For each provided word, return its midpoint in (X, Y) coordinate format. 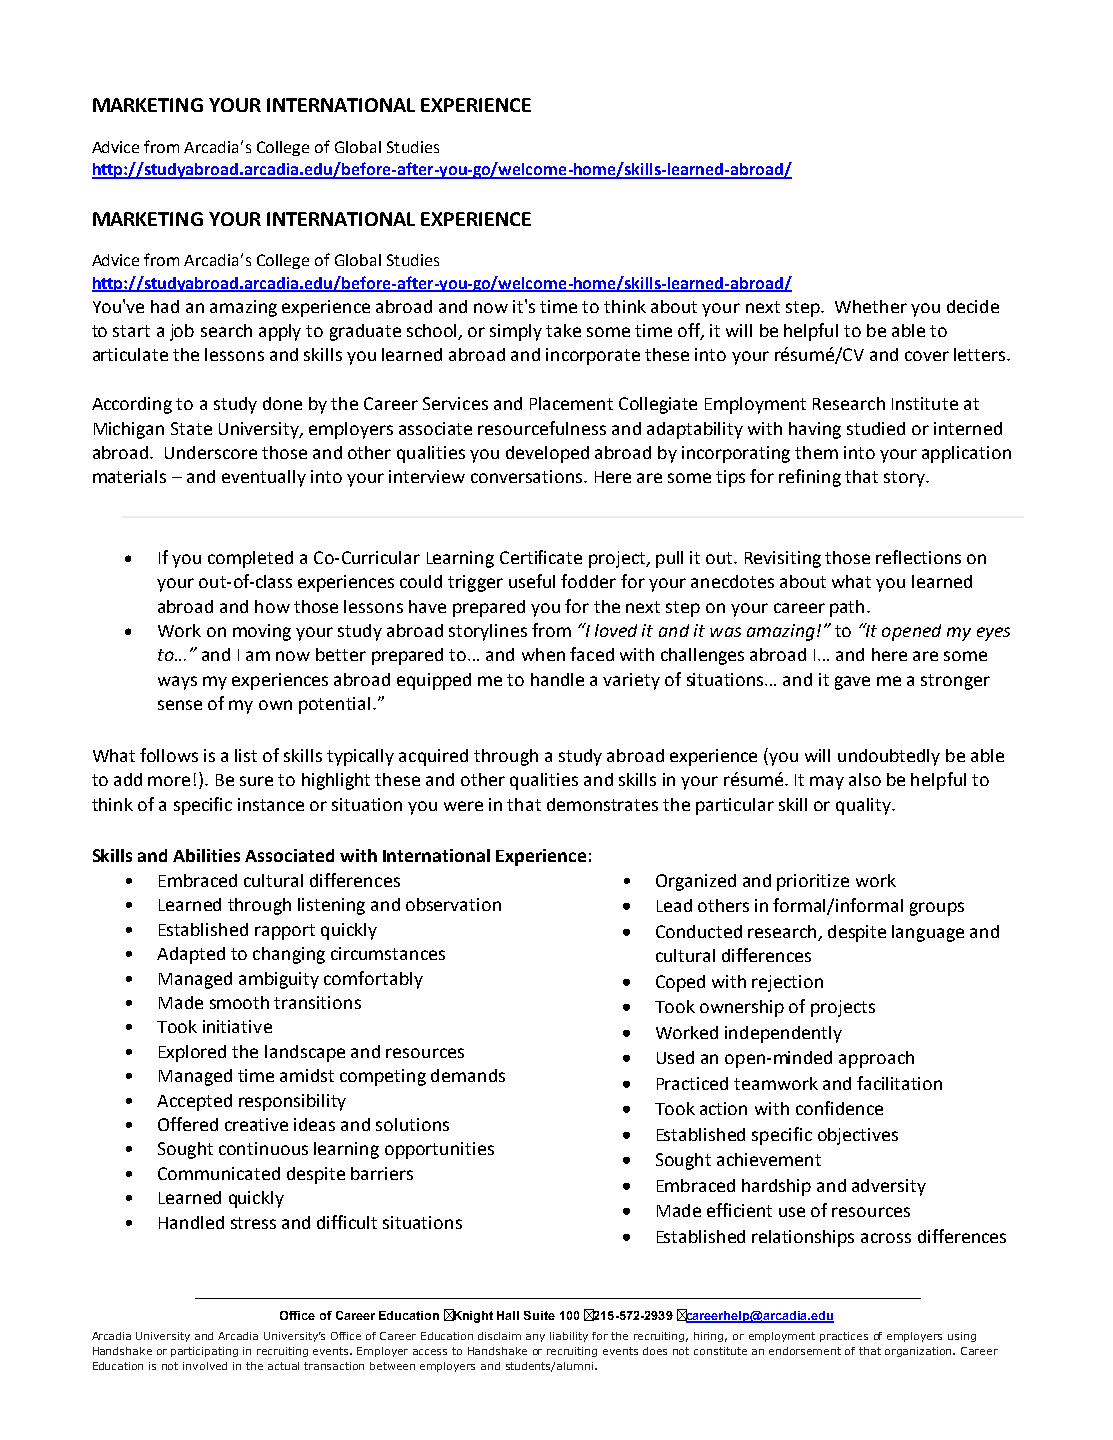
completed (250, 559)
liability (569, 1337)
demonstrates (602, 804)
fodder (588, 581)
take (563, 330)
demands (468, 1075)
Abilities (206, 855)
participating (204, 1352)
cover (927, 356)
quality (865, 806)
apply (280, 332)
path (847, 608)
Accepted (194, 1102)
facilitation (899, 1083)
